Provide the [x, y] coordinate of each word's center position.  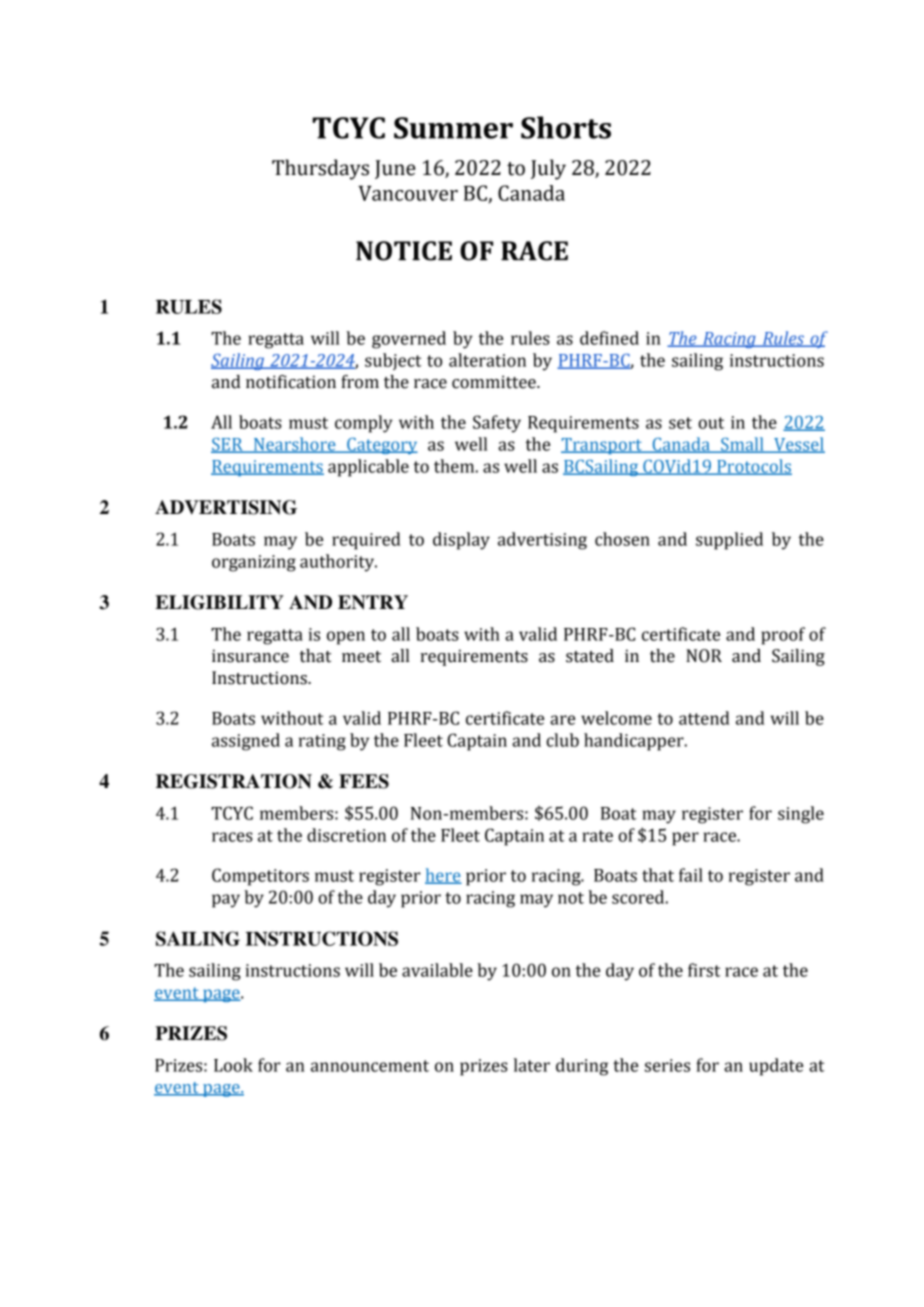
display [461, 541]
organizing [254, 563]
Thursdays [320, 169]
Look [233, 1065]
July [548, 169]
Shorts [566, 127]
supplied [729, 541]
